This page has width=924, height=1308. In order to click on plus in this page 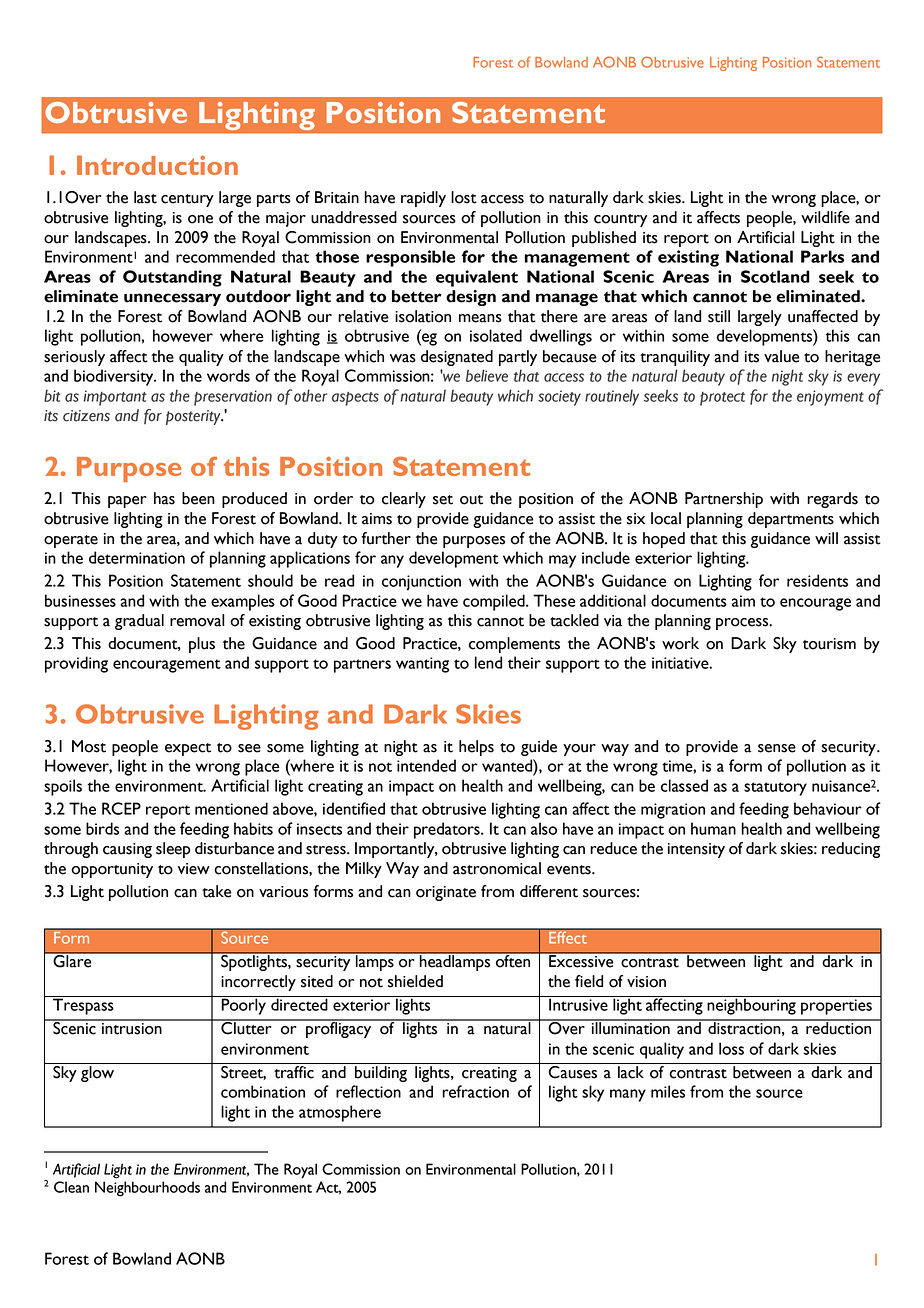, I will do `click(202, 645)`.
